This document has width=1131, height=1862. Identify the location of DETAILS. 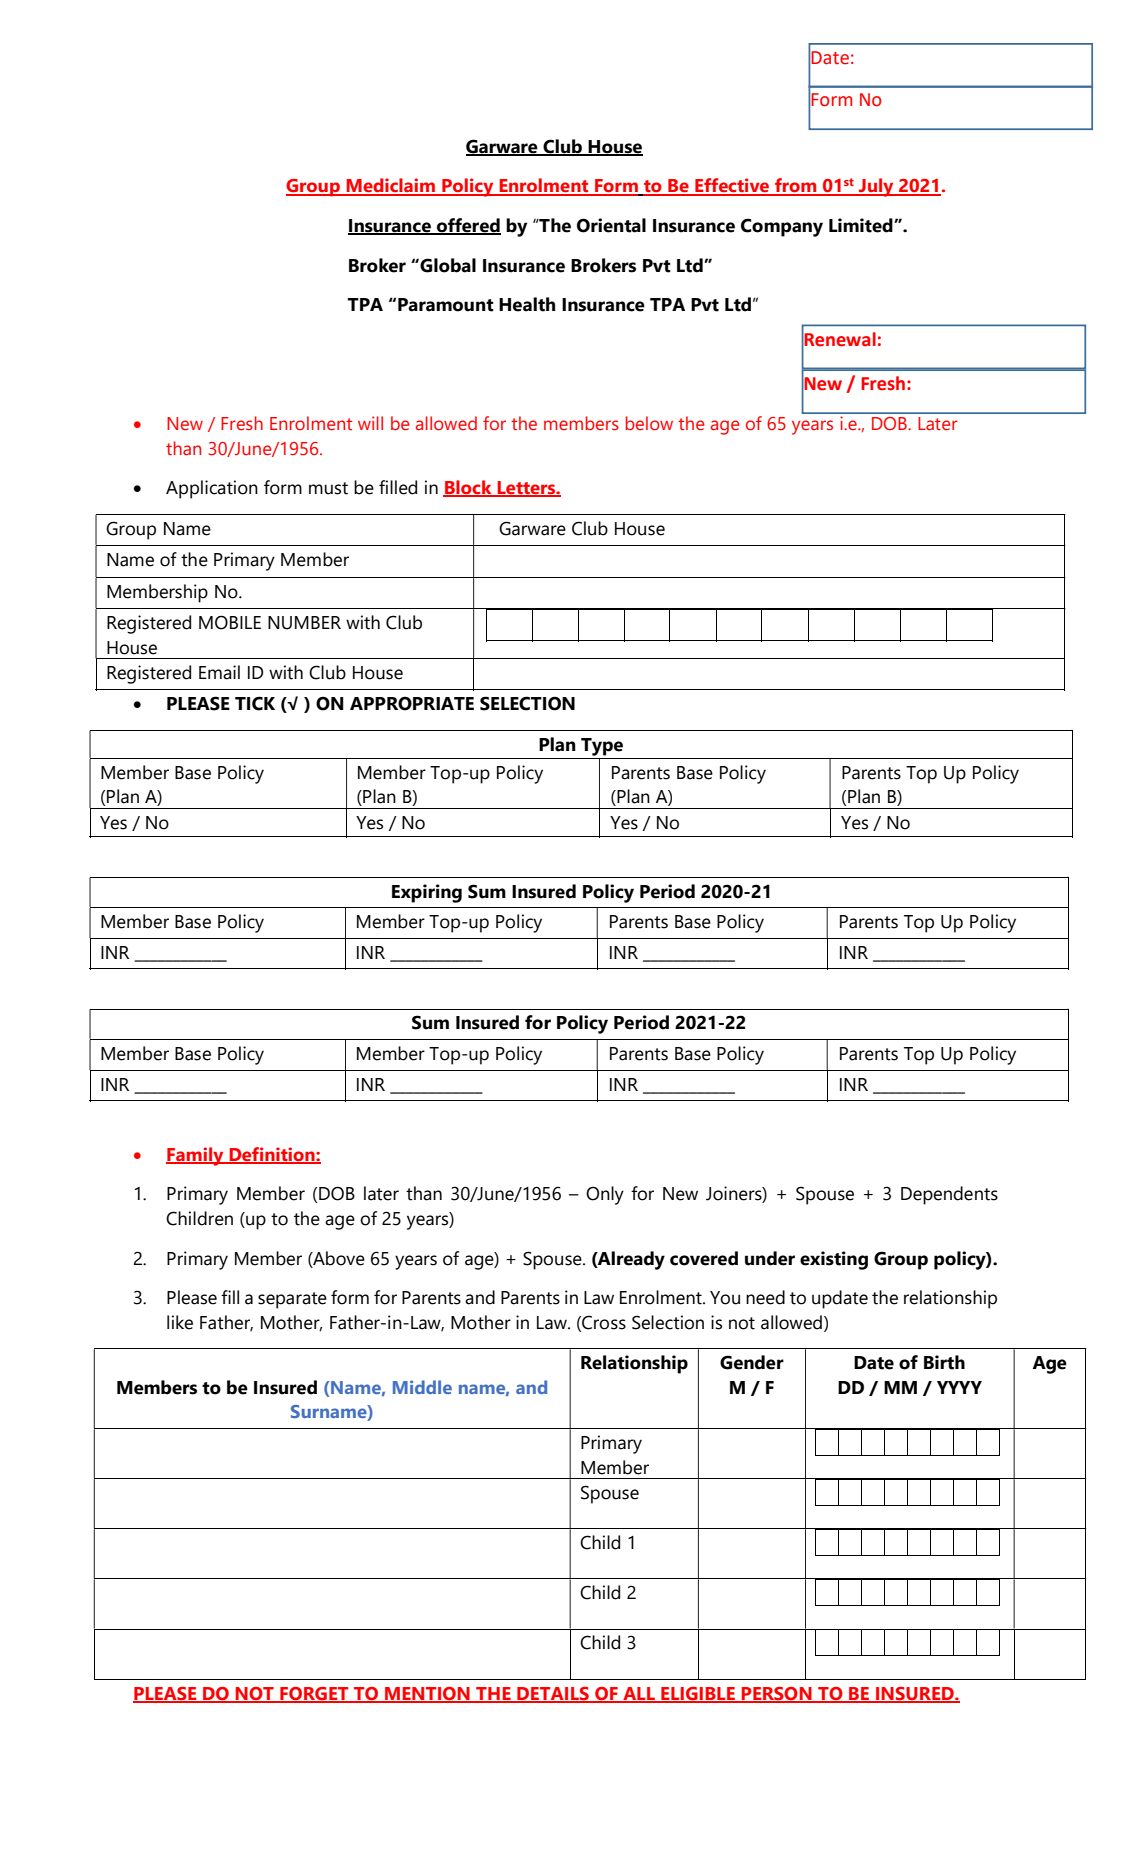
(553, 1694).
